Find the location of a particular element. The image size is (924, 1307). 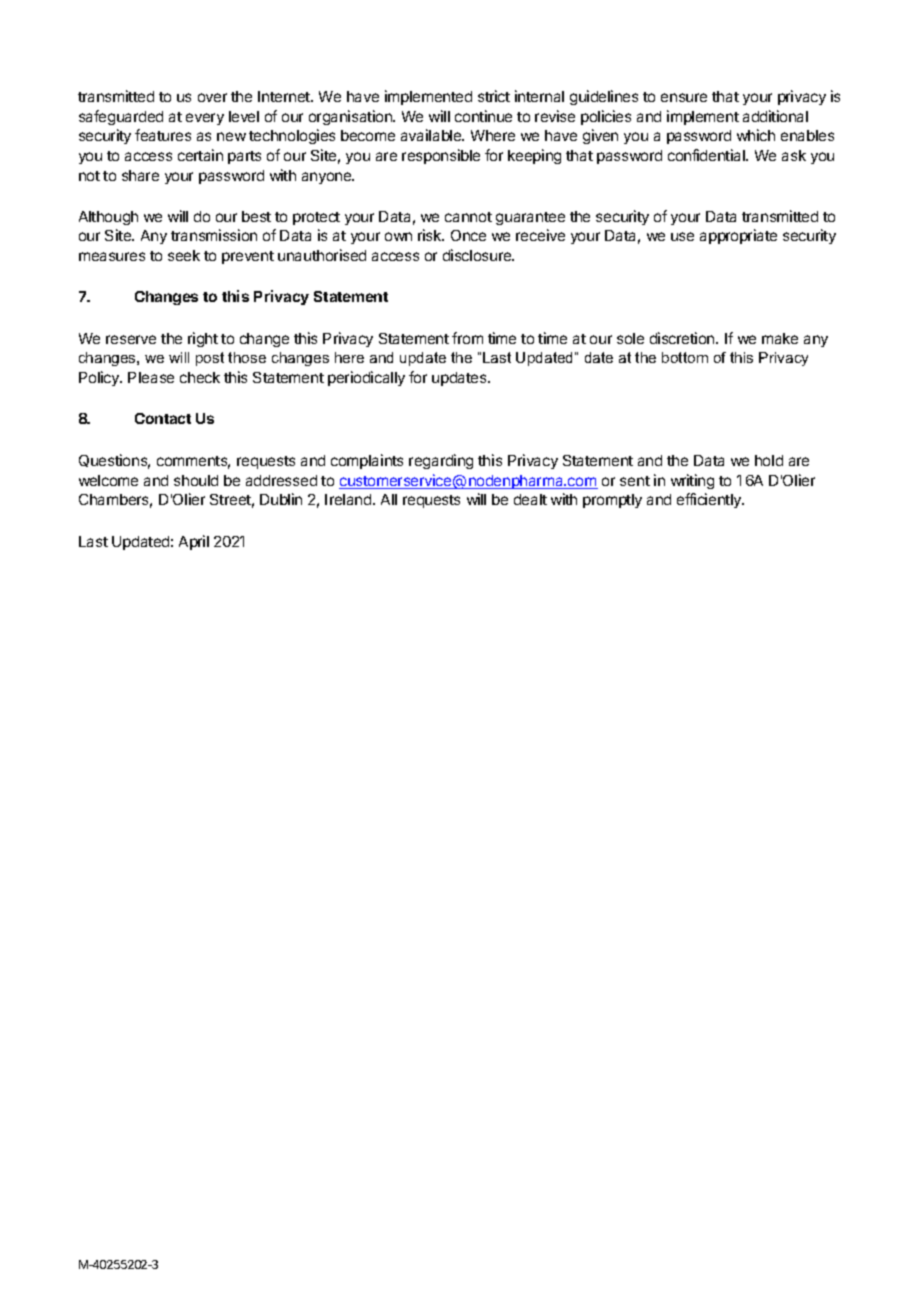

April is located at coordinates (194, 542).
